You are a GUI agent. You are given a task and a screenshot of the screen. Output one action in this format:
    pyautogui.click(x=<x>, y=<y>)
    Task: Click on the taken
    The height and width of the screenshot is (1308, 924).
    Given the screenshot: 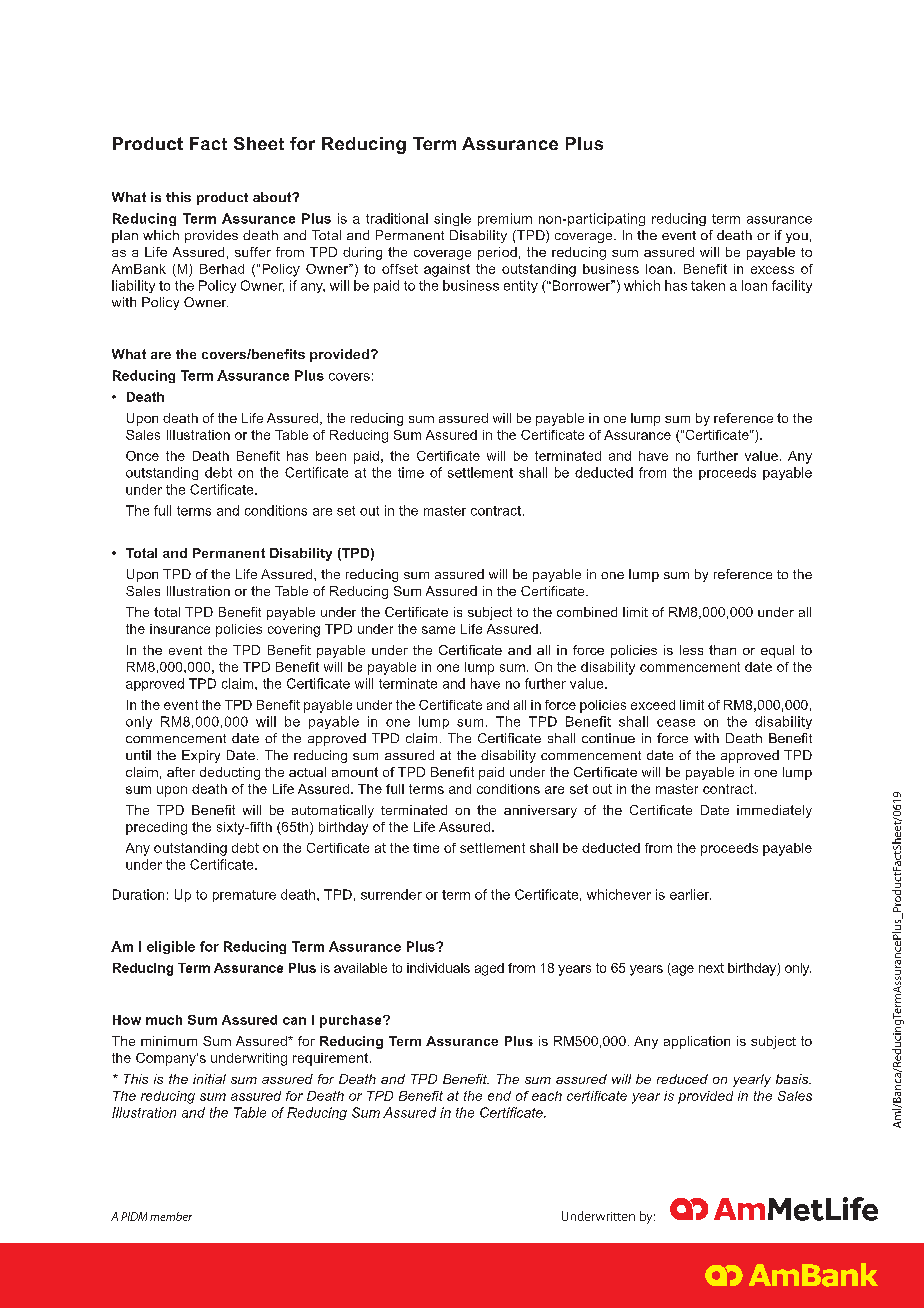 What is the action you would take?
    pyautogui.click(x=708, y=285)
